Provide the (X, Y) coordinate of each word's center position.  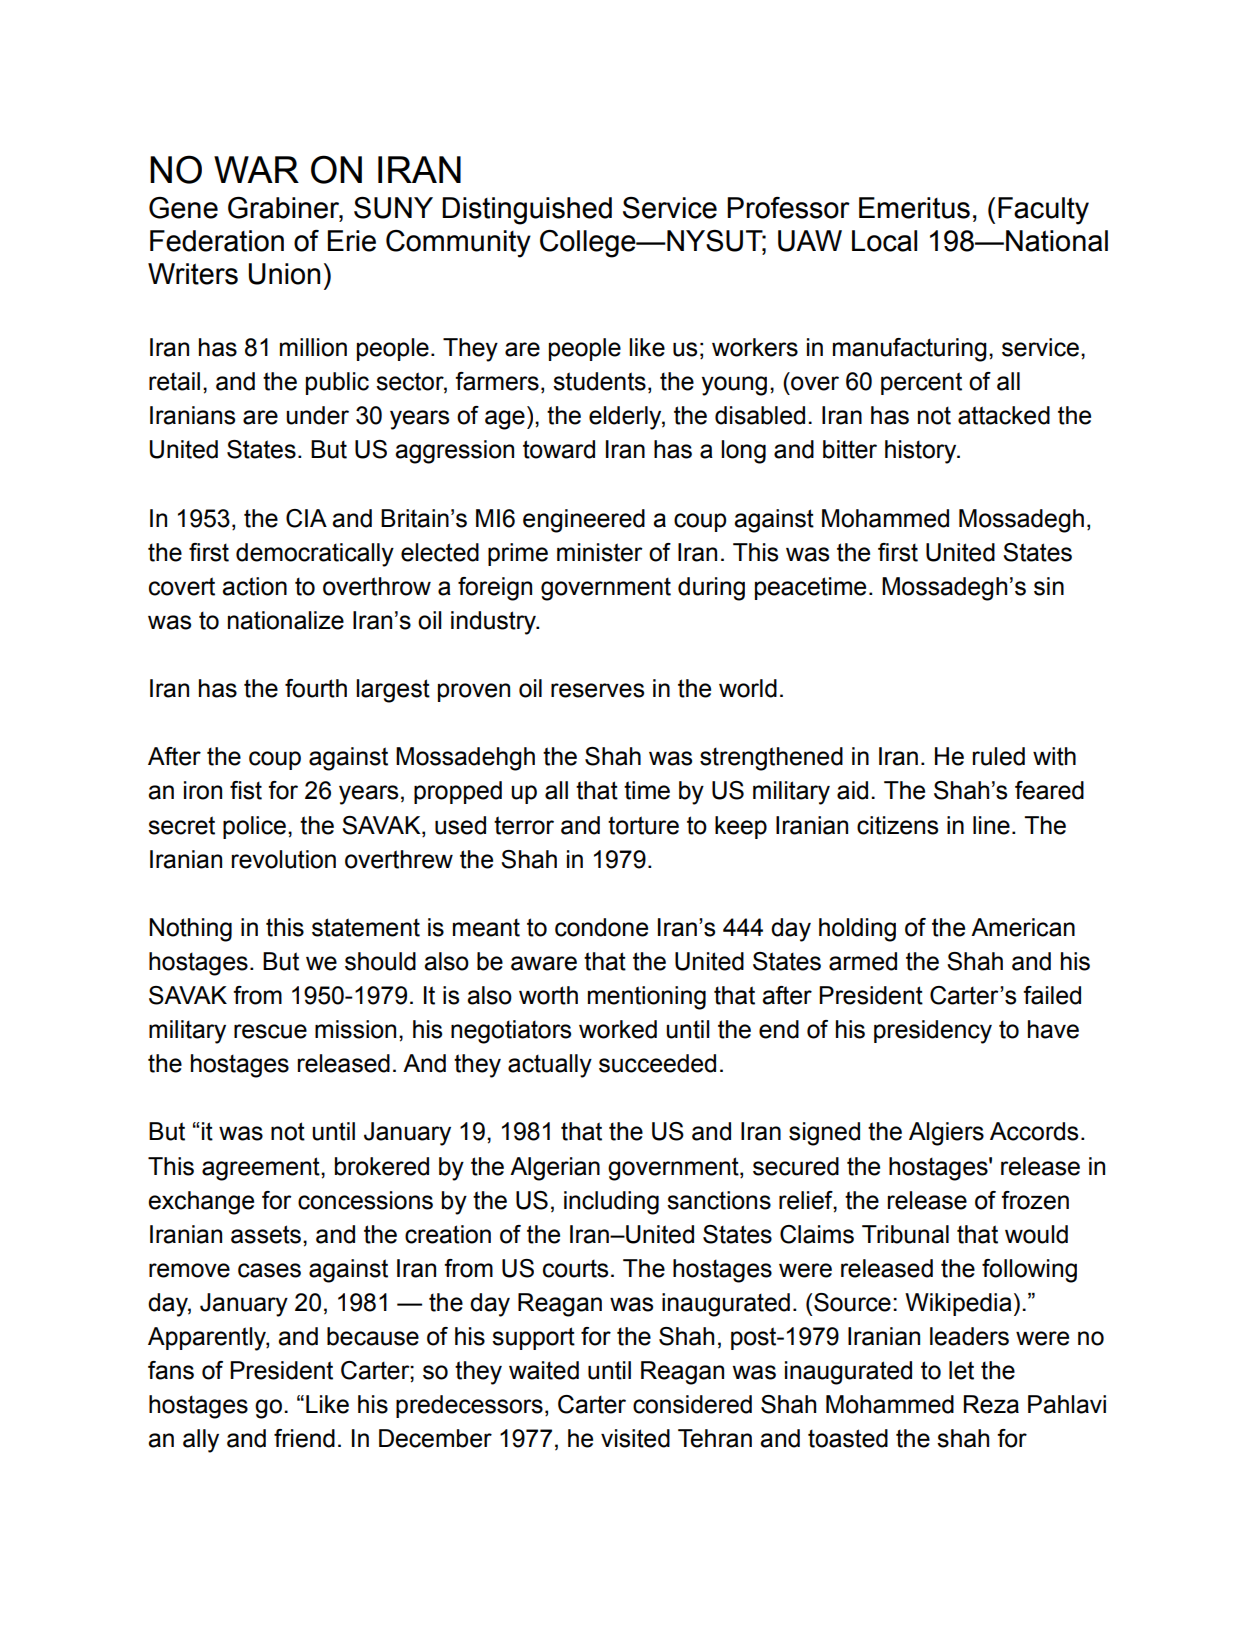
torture (643, 825)
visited (635, 1438)
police (254, 827)
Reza (991, 1404)
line (991, 825)
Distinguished (527, 211)
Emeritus (914, 208)
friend (304, 1438)
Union (284, 274)
